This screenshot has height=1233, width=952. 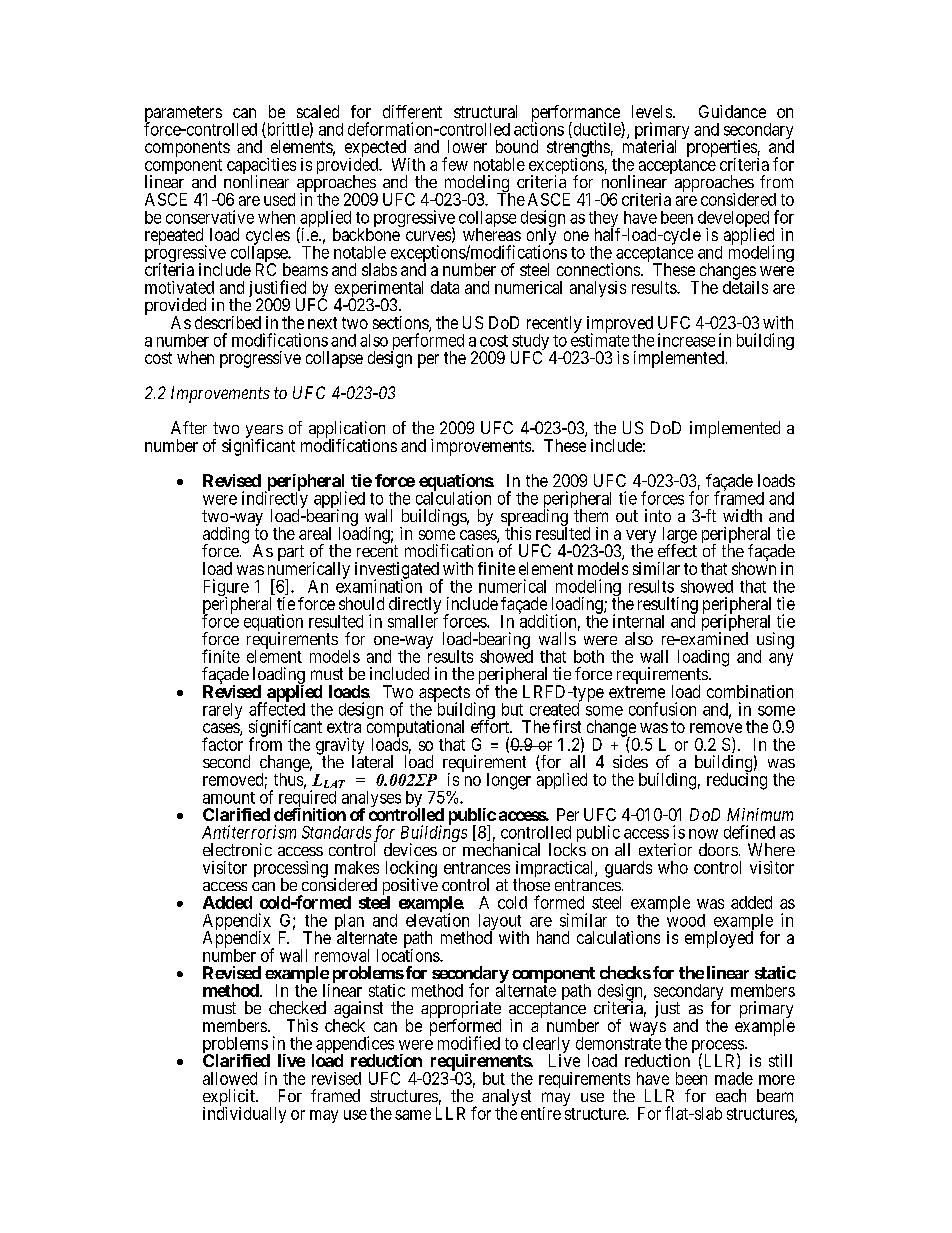 What do you see at coordinates (718, 849) in the screenshot?
I see `doors` at bounding box center [718, 849].
